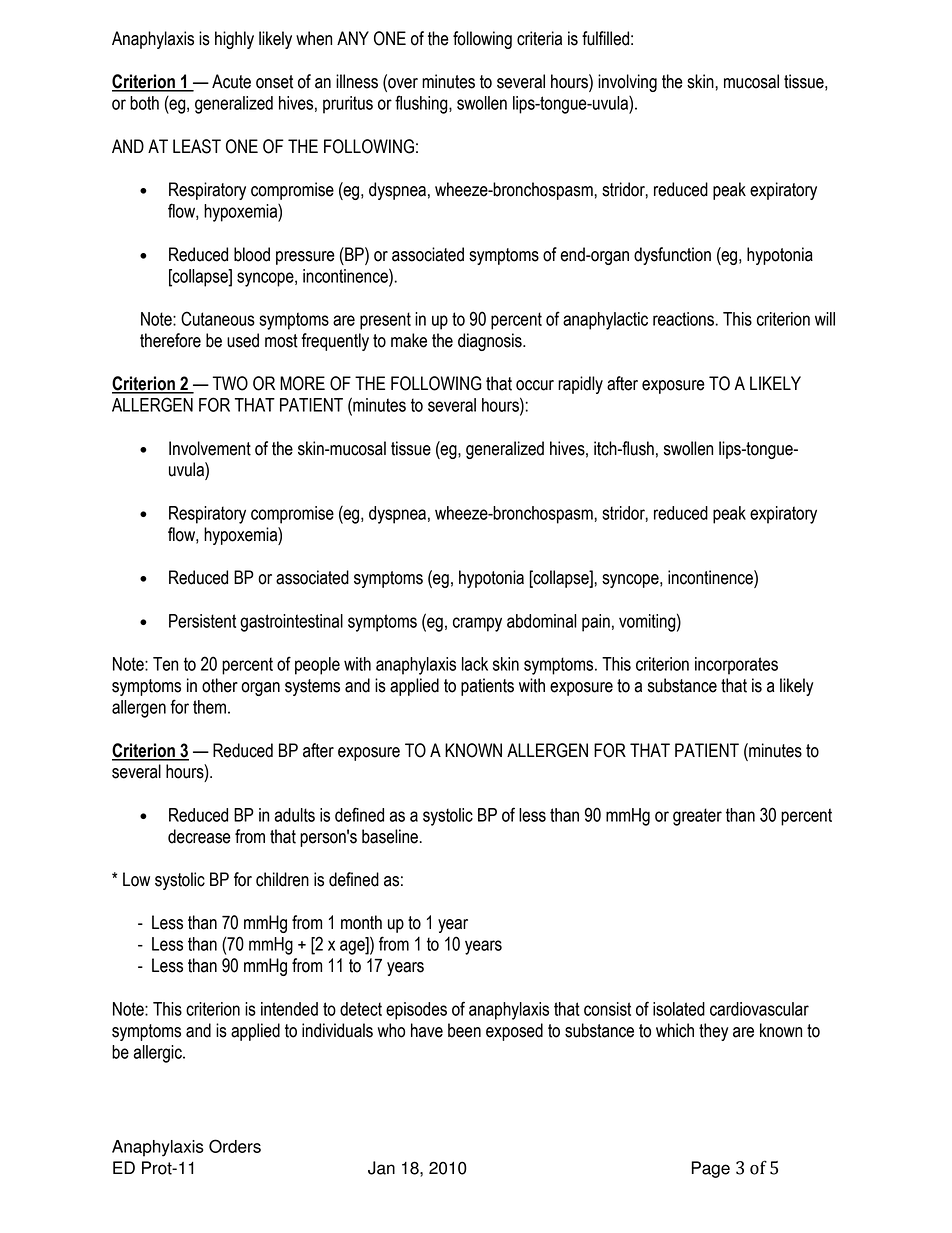 The image size is (952, 1233). What do you see at coordinates (539, 38) in the screenshot?
I see `criteria` at bounding box center [539, 38].
